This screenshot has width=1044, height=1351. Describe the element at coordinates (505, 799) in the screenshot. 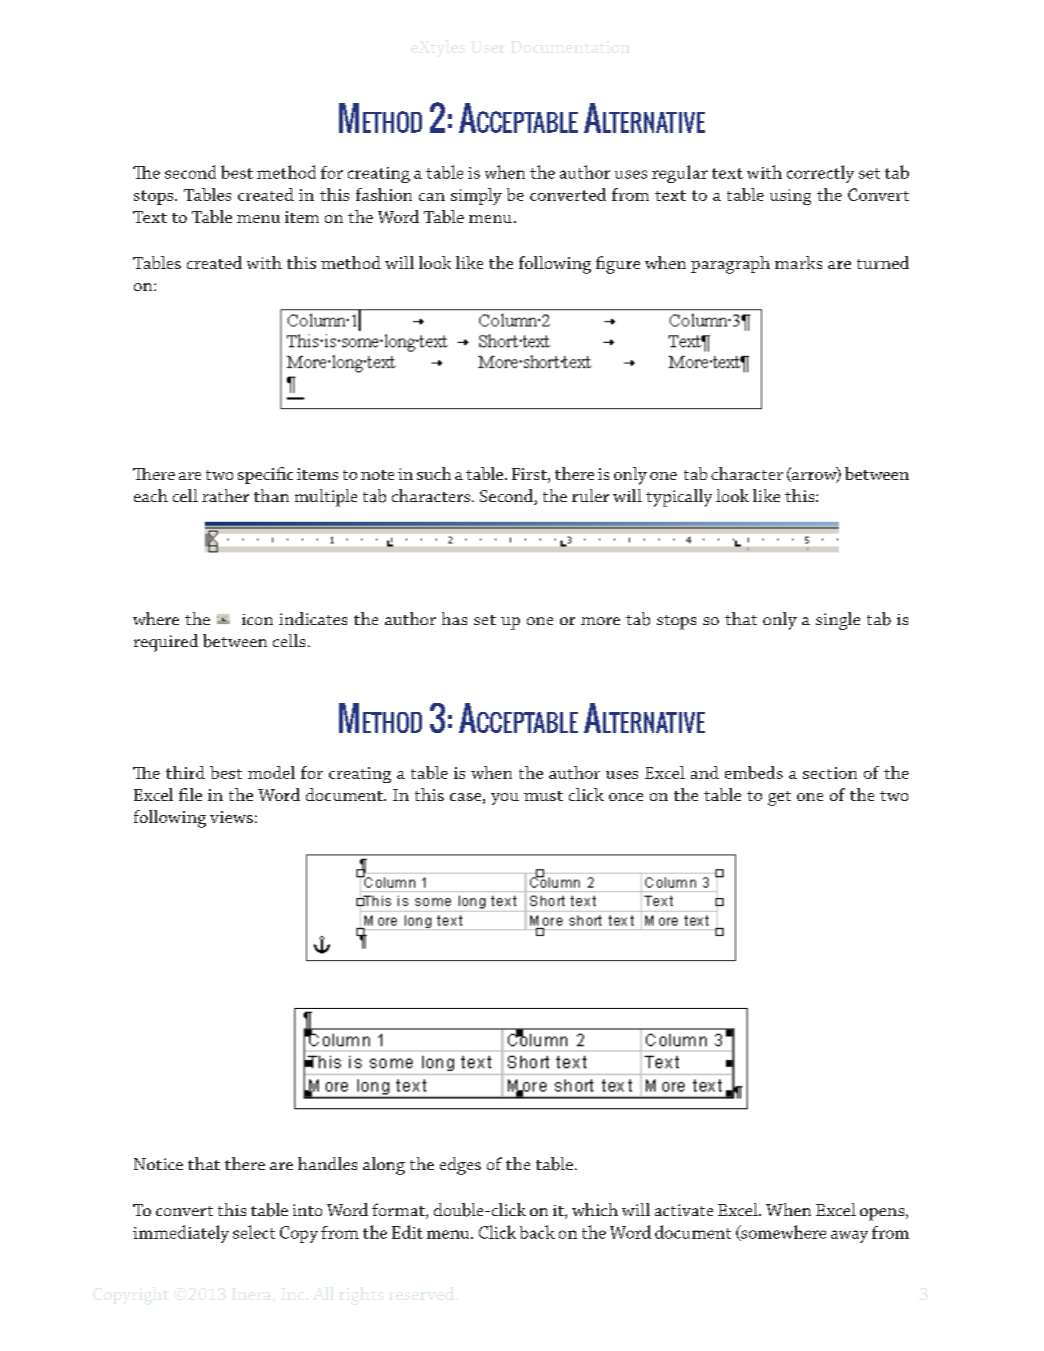

I see `you` at that location.
